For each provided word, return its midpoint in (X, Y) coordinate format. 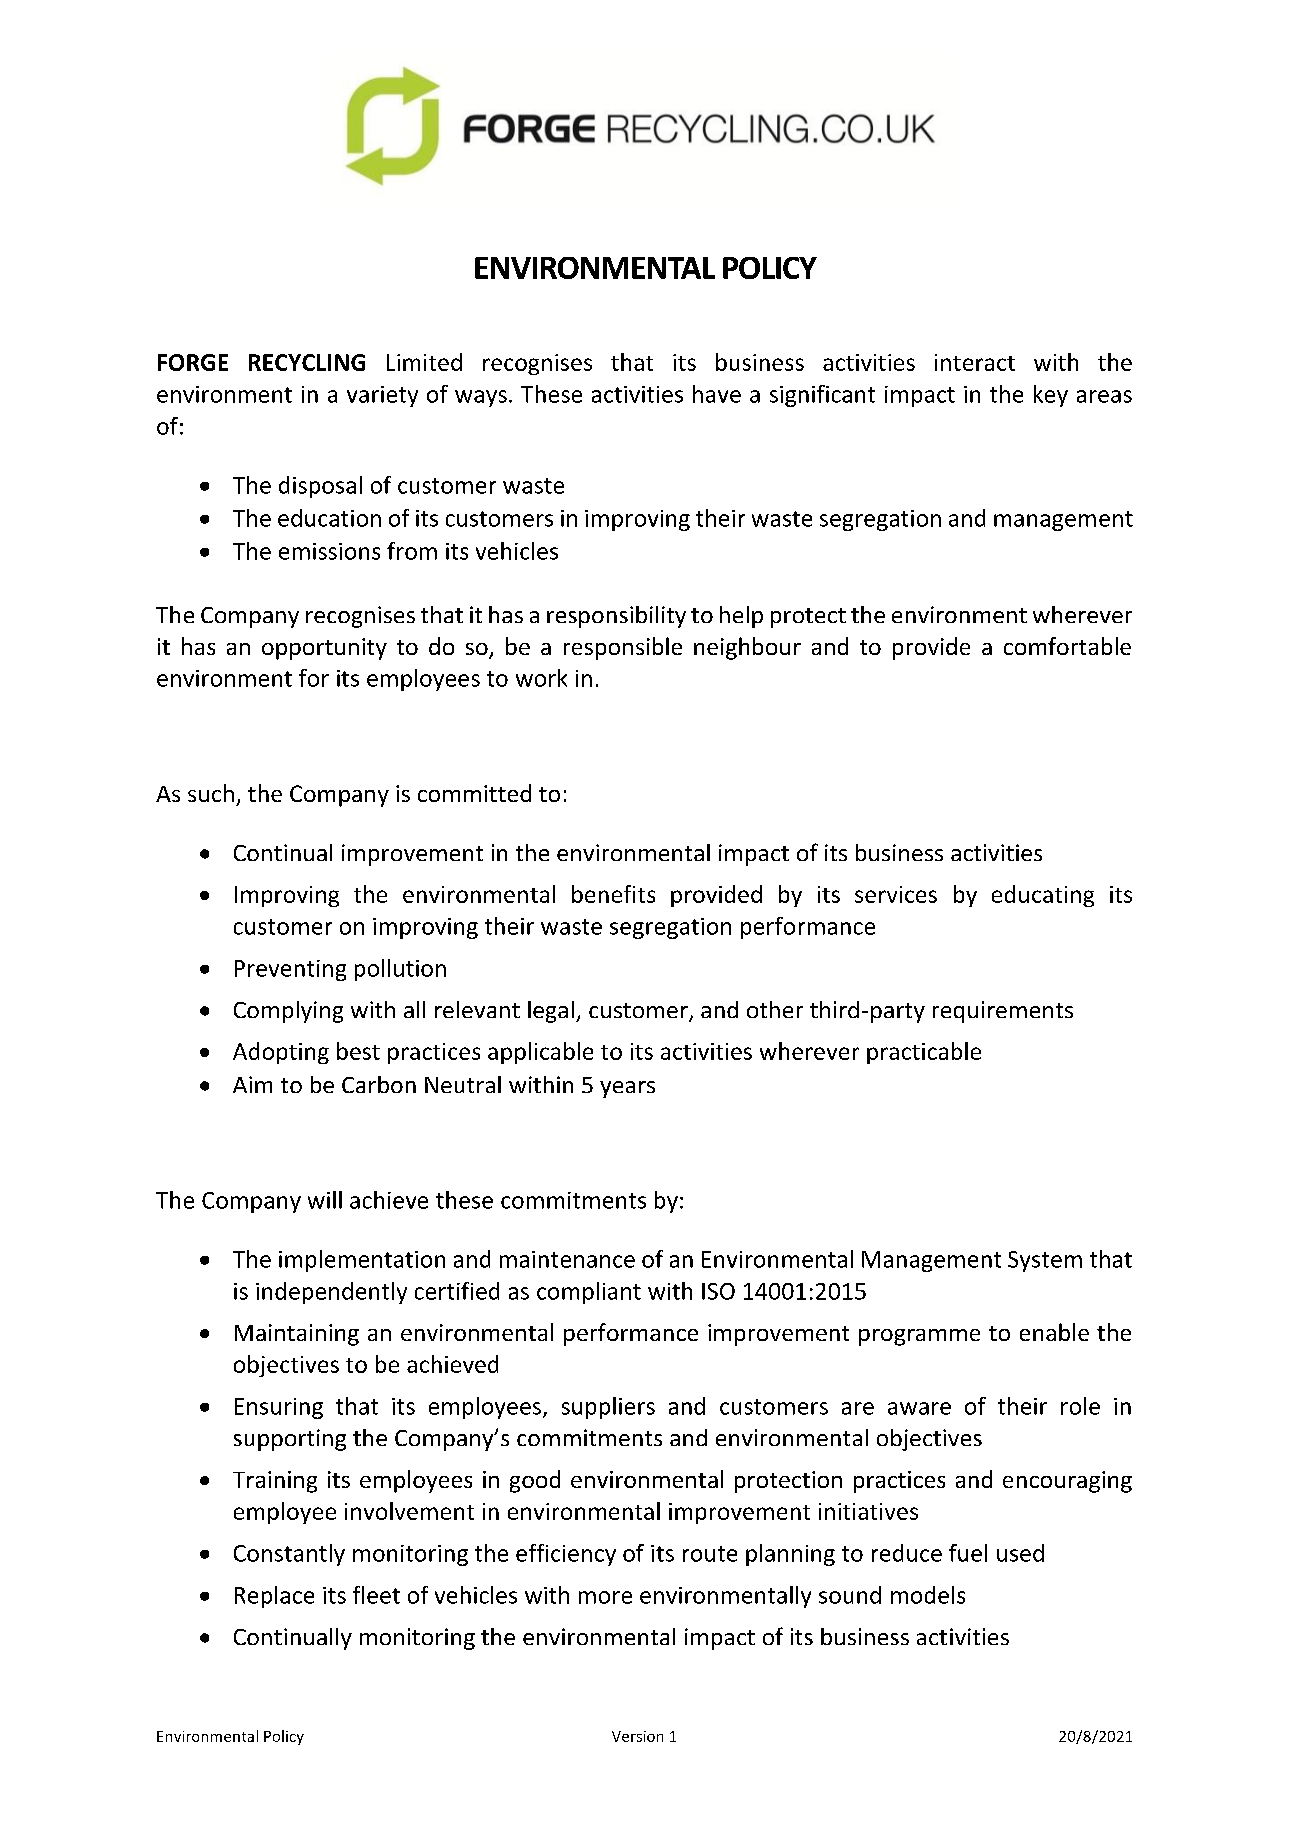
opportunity (324, 649)
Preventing (290, 970)
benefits (613, 894)
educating (1043, 896)
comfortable (1067, 646)
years (627, 1089)
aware (919, 1408)
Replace (274, 1597)
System (1045, 1261)
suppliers (608, 1408)
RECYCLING (307, 362)
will (325, 1200)
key (1051, 396)
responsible (623, 648)
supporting (290, 1440)
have (717, 394)
